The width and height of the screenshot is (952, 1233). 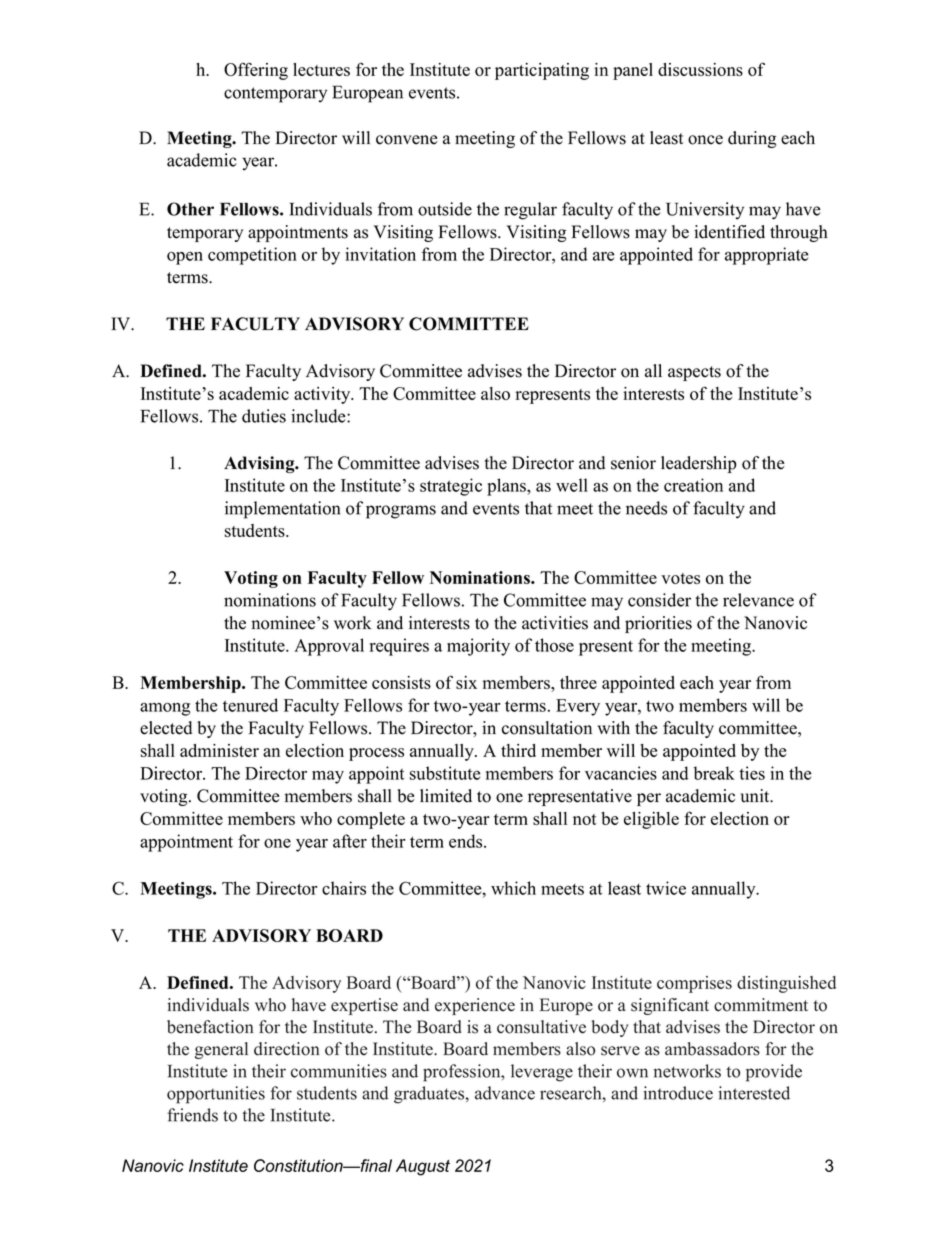 What do you see at coordinates (700, 69) in the screenshot?
I see `discussions` at bounding box center [700, 69].
